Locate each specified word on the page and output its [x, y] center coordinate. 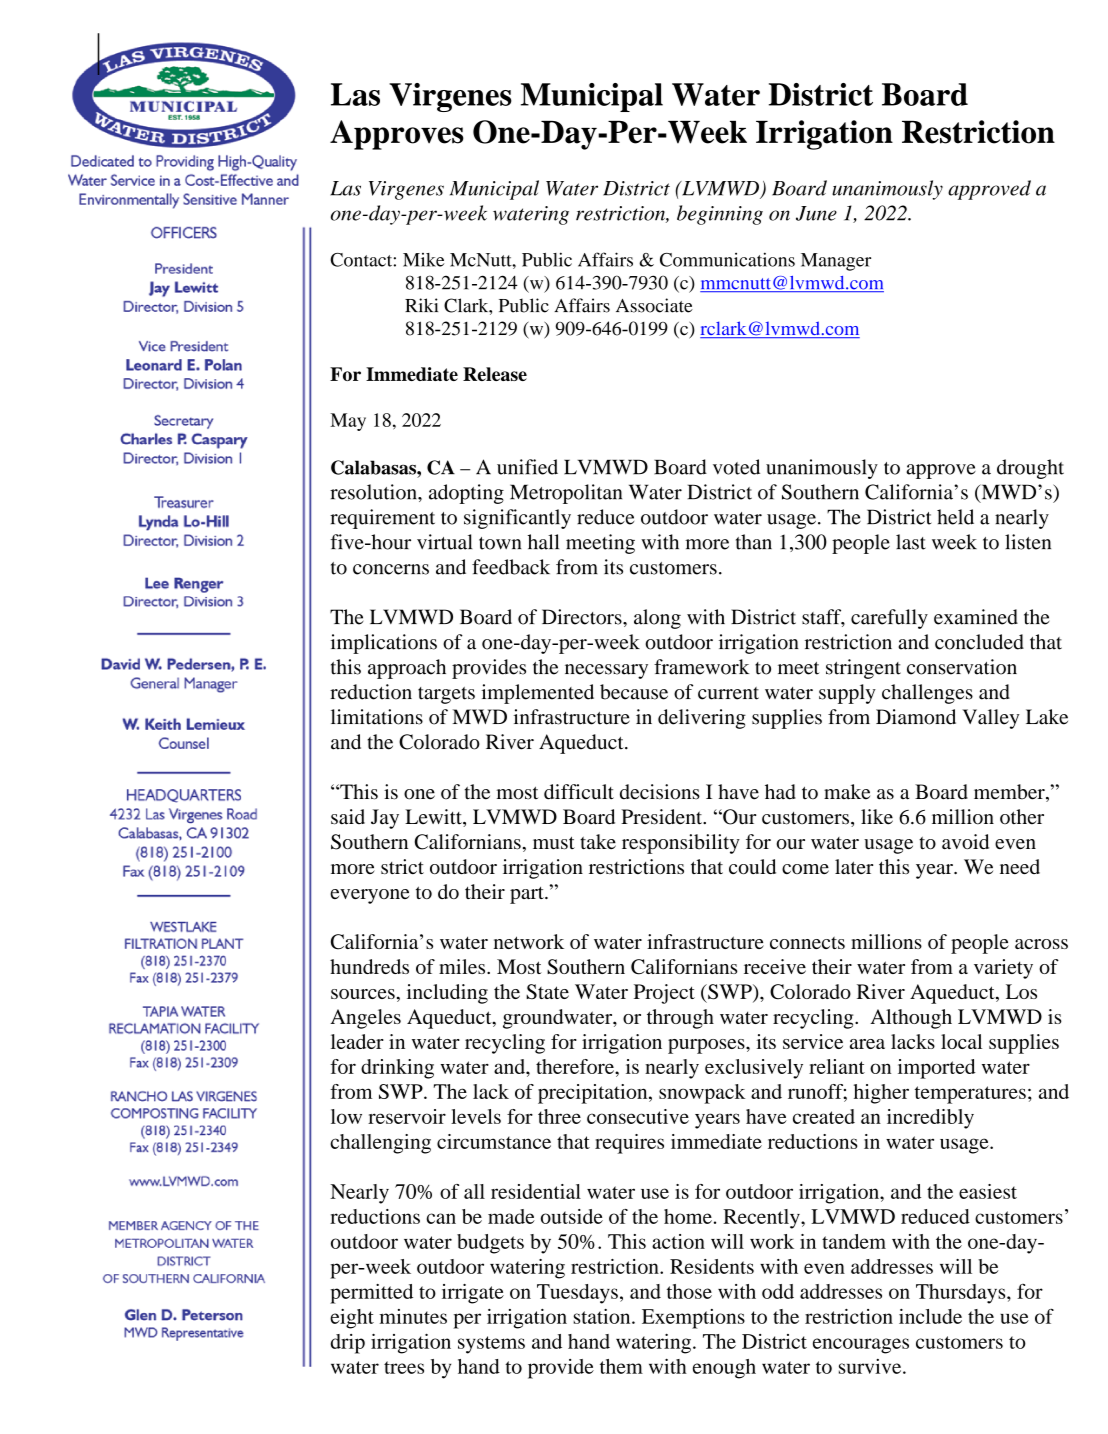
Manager [836, 262]
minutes [413, 1316]
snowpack [702, 1094]
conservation [962, 667]
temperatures [970, 1095]
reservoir [407, 1116]
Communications [727, 259]
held [955, 517]
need [1020, 866]
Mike [423, 260]
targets [446, 695]
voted [736, 467]
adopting [466, 494]
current [728, 693]
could [752, 866]
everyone [370, 896]
